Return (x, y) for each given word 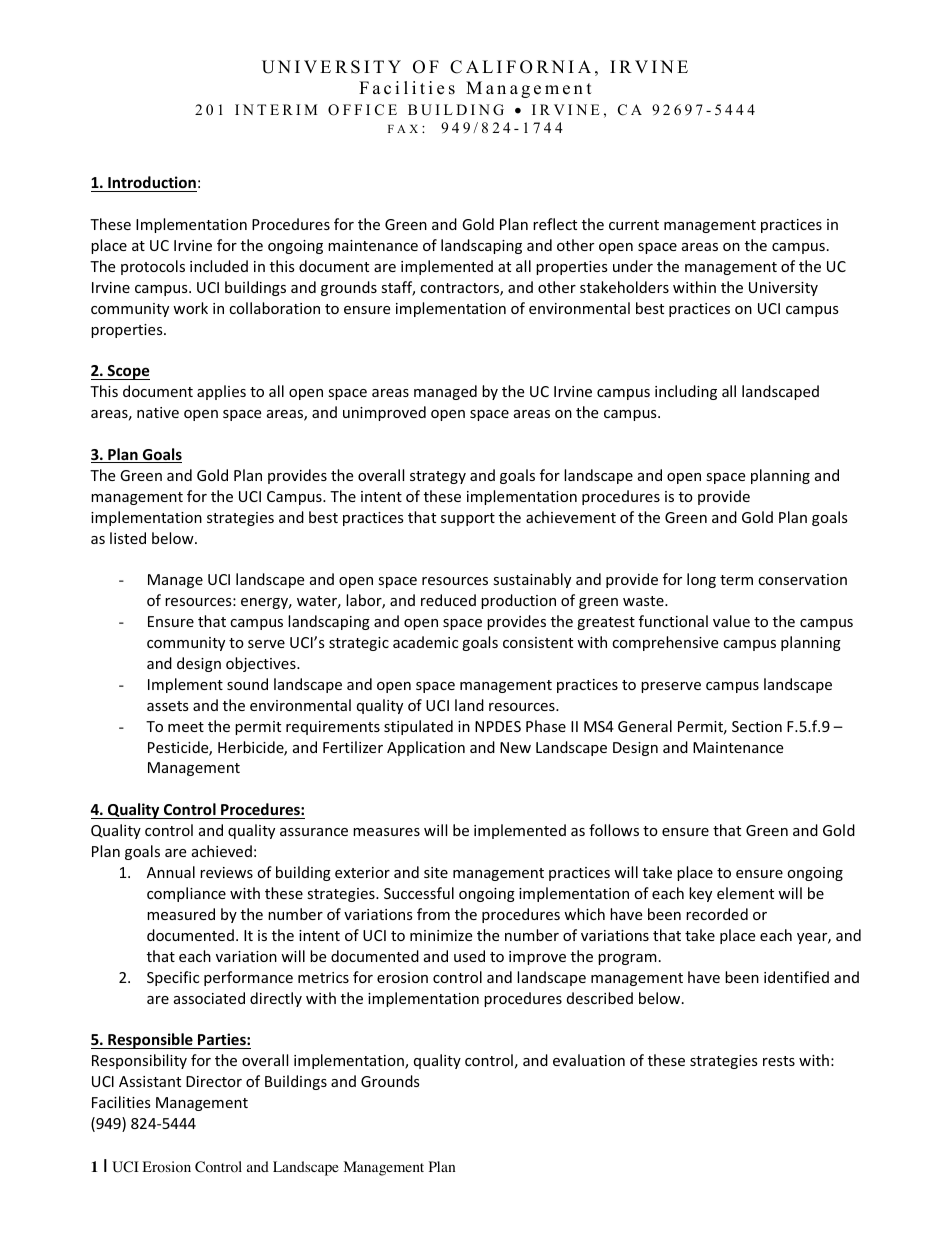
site (436, 872)
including (686, 392)
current (634, 225)
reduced (448, 600)
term (736, 580)
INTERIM (276, 109)
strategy (438, 477)
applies (221, 392)
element (745, 893)
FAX (403, 129)
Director (214, 1081)
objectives (262, 664)
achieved (222, 851)
